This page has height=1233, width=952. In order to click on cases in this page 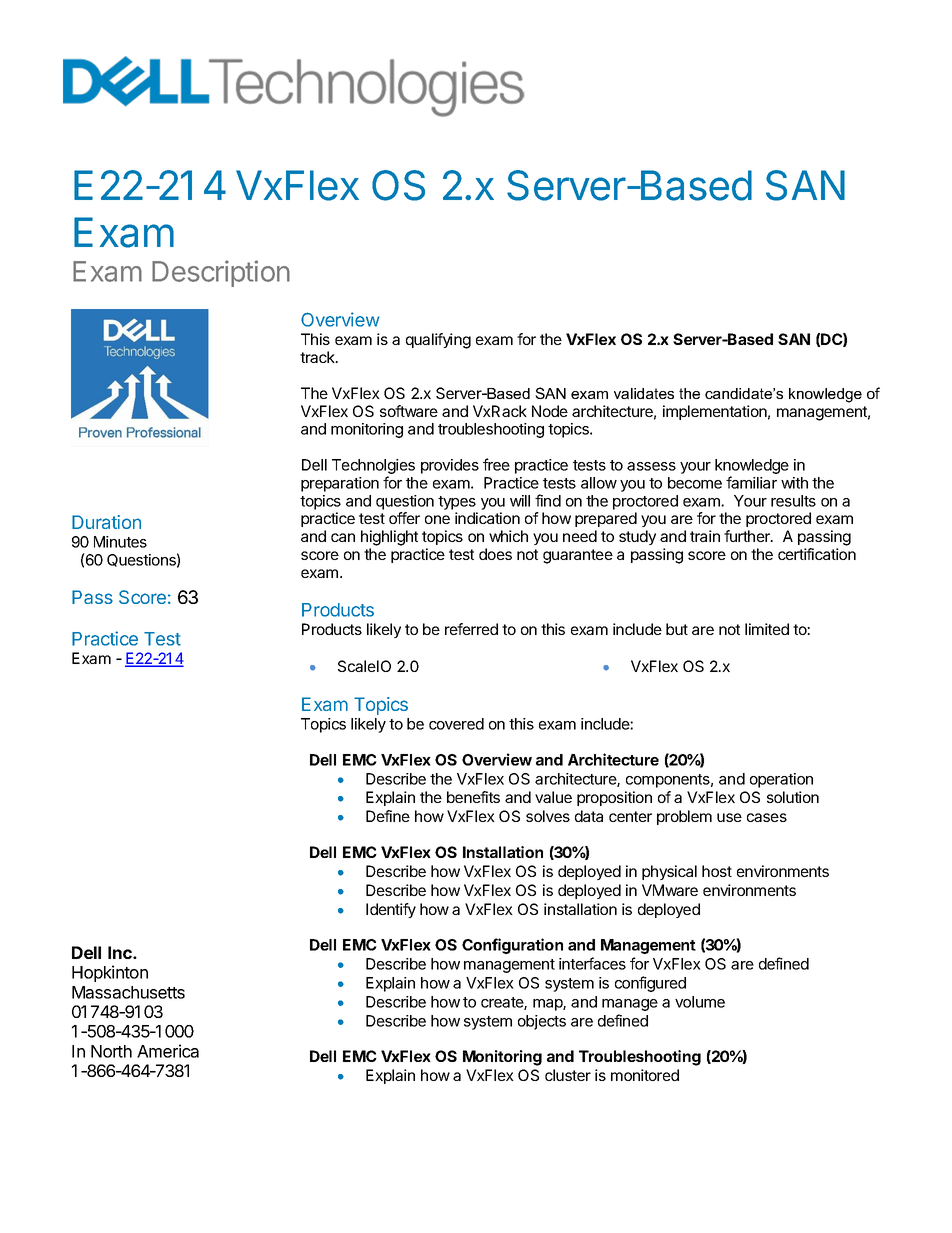, I will do `click(767, 817)`.
